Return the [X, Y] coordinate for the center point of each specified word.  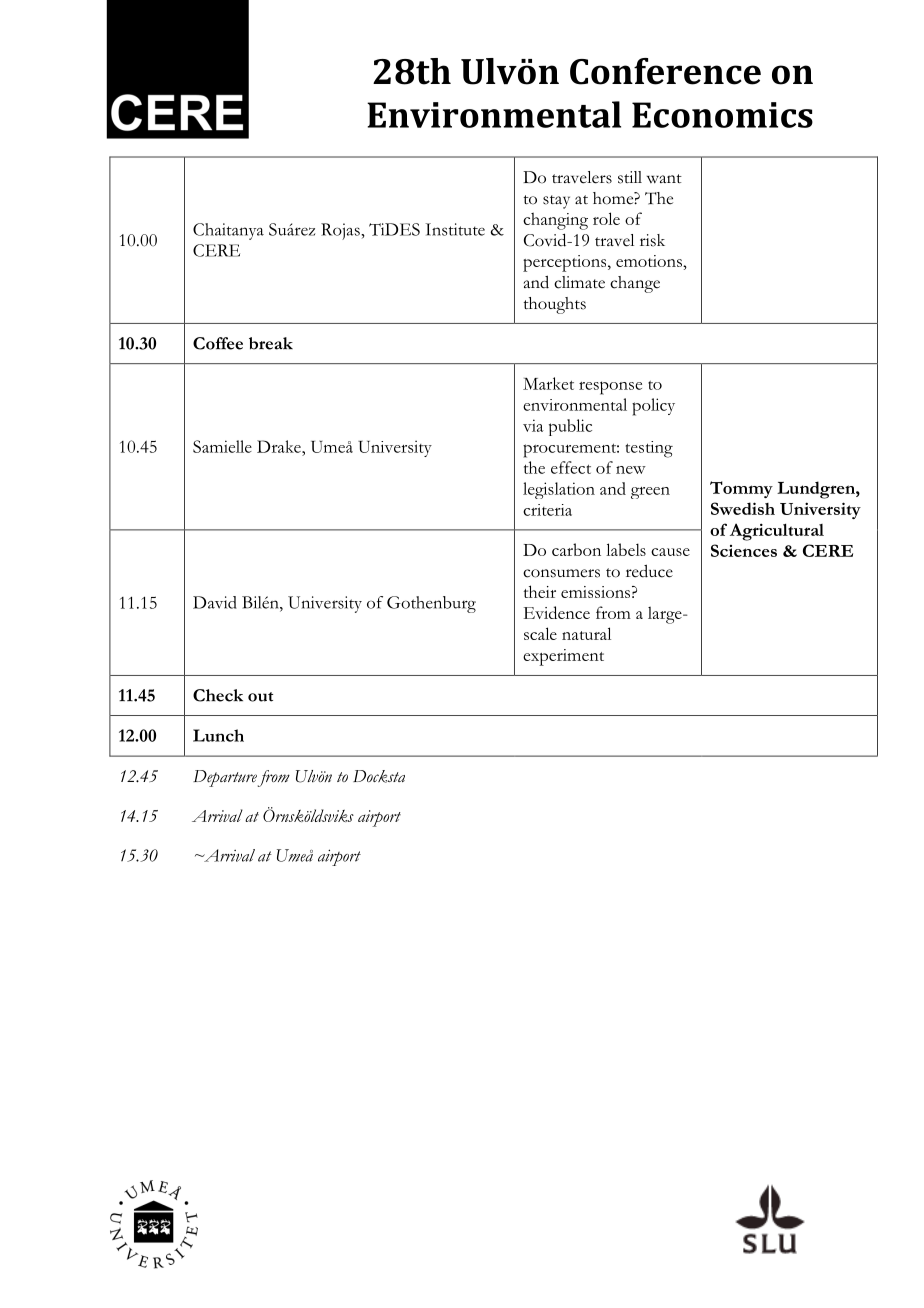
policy [653, 407]
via [533, 425]
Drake [280, 446]
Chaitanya [228, 231]
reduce [649, 571]
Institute [455, 229]
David [215, 602]
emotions [650, 261]
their [539, 591]
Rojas [341, 231]
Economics [722, 115]
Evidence [556, 612]
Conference [665, 71]
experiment [563, 657]
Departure [225, 778]
